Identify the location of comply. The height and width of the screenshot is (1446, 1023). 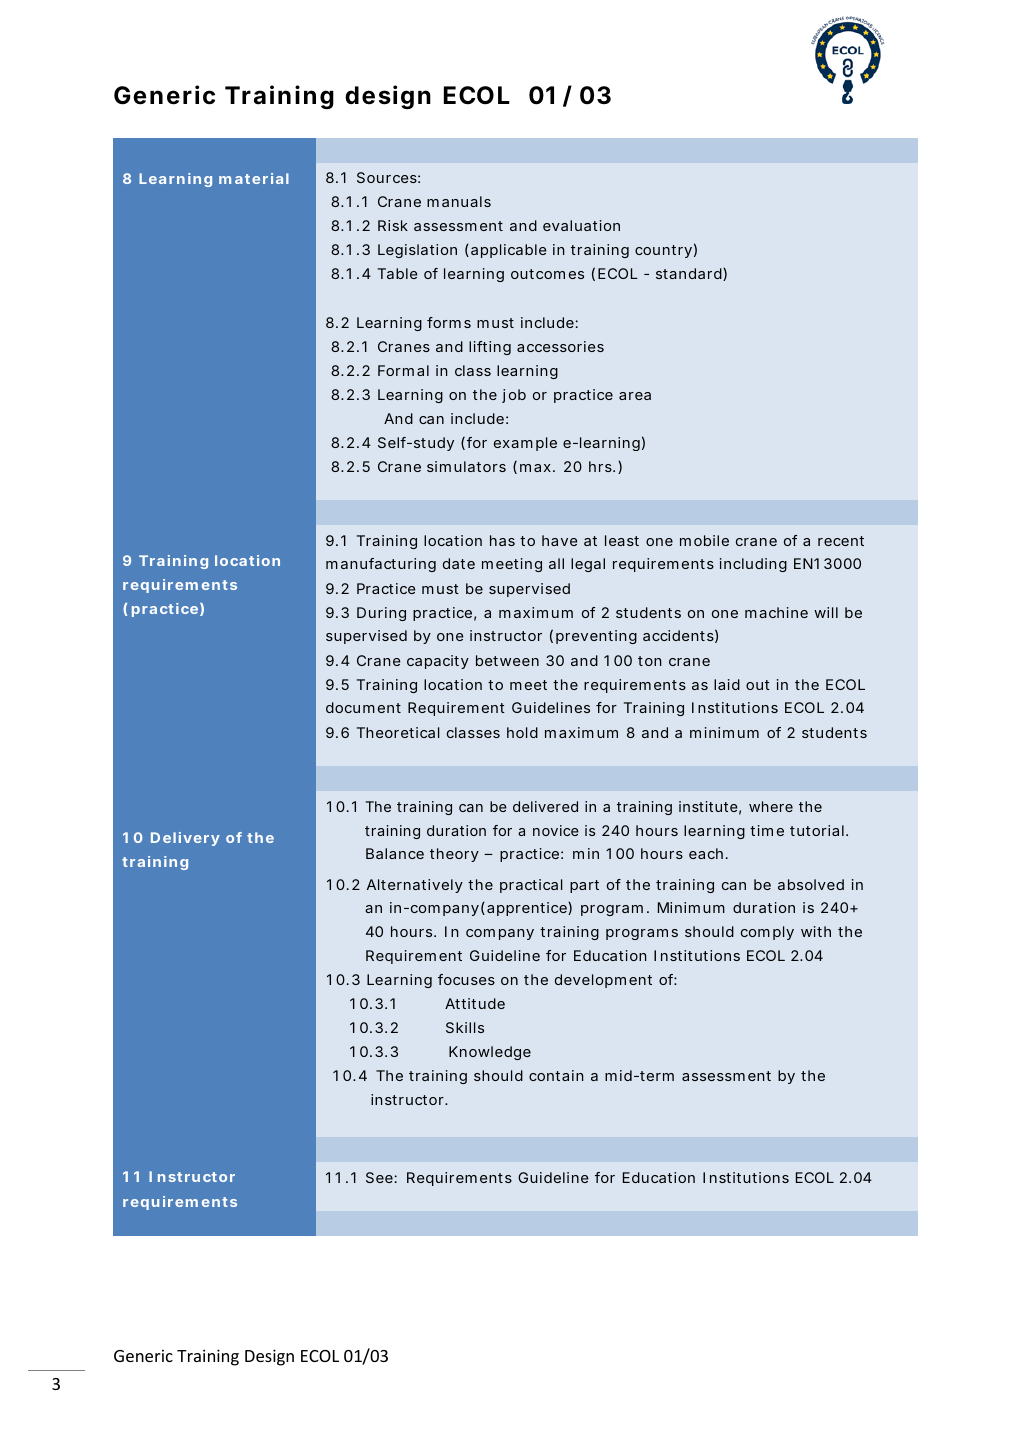
(767, 933).
